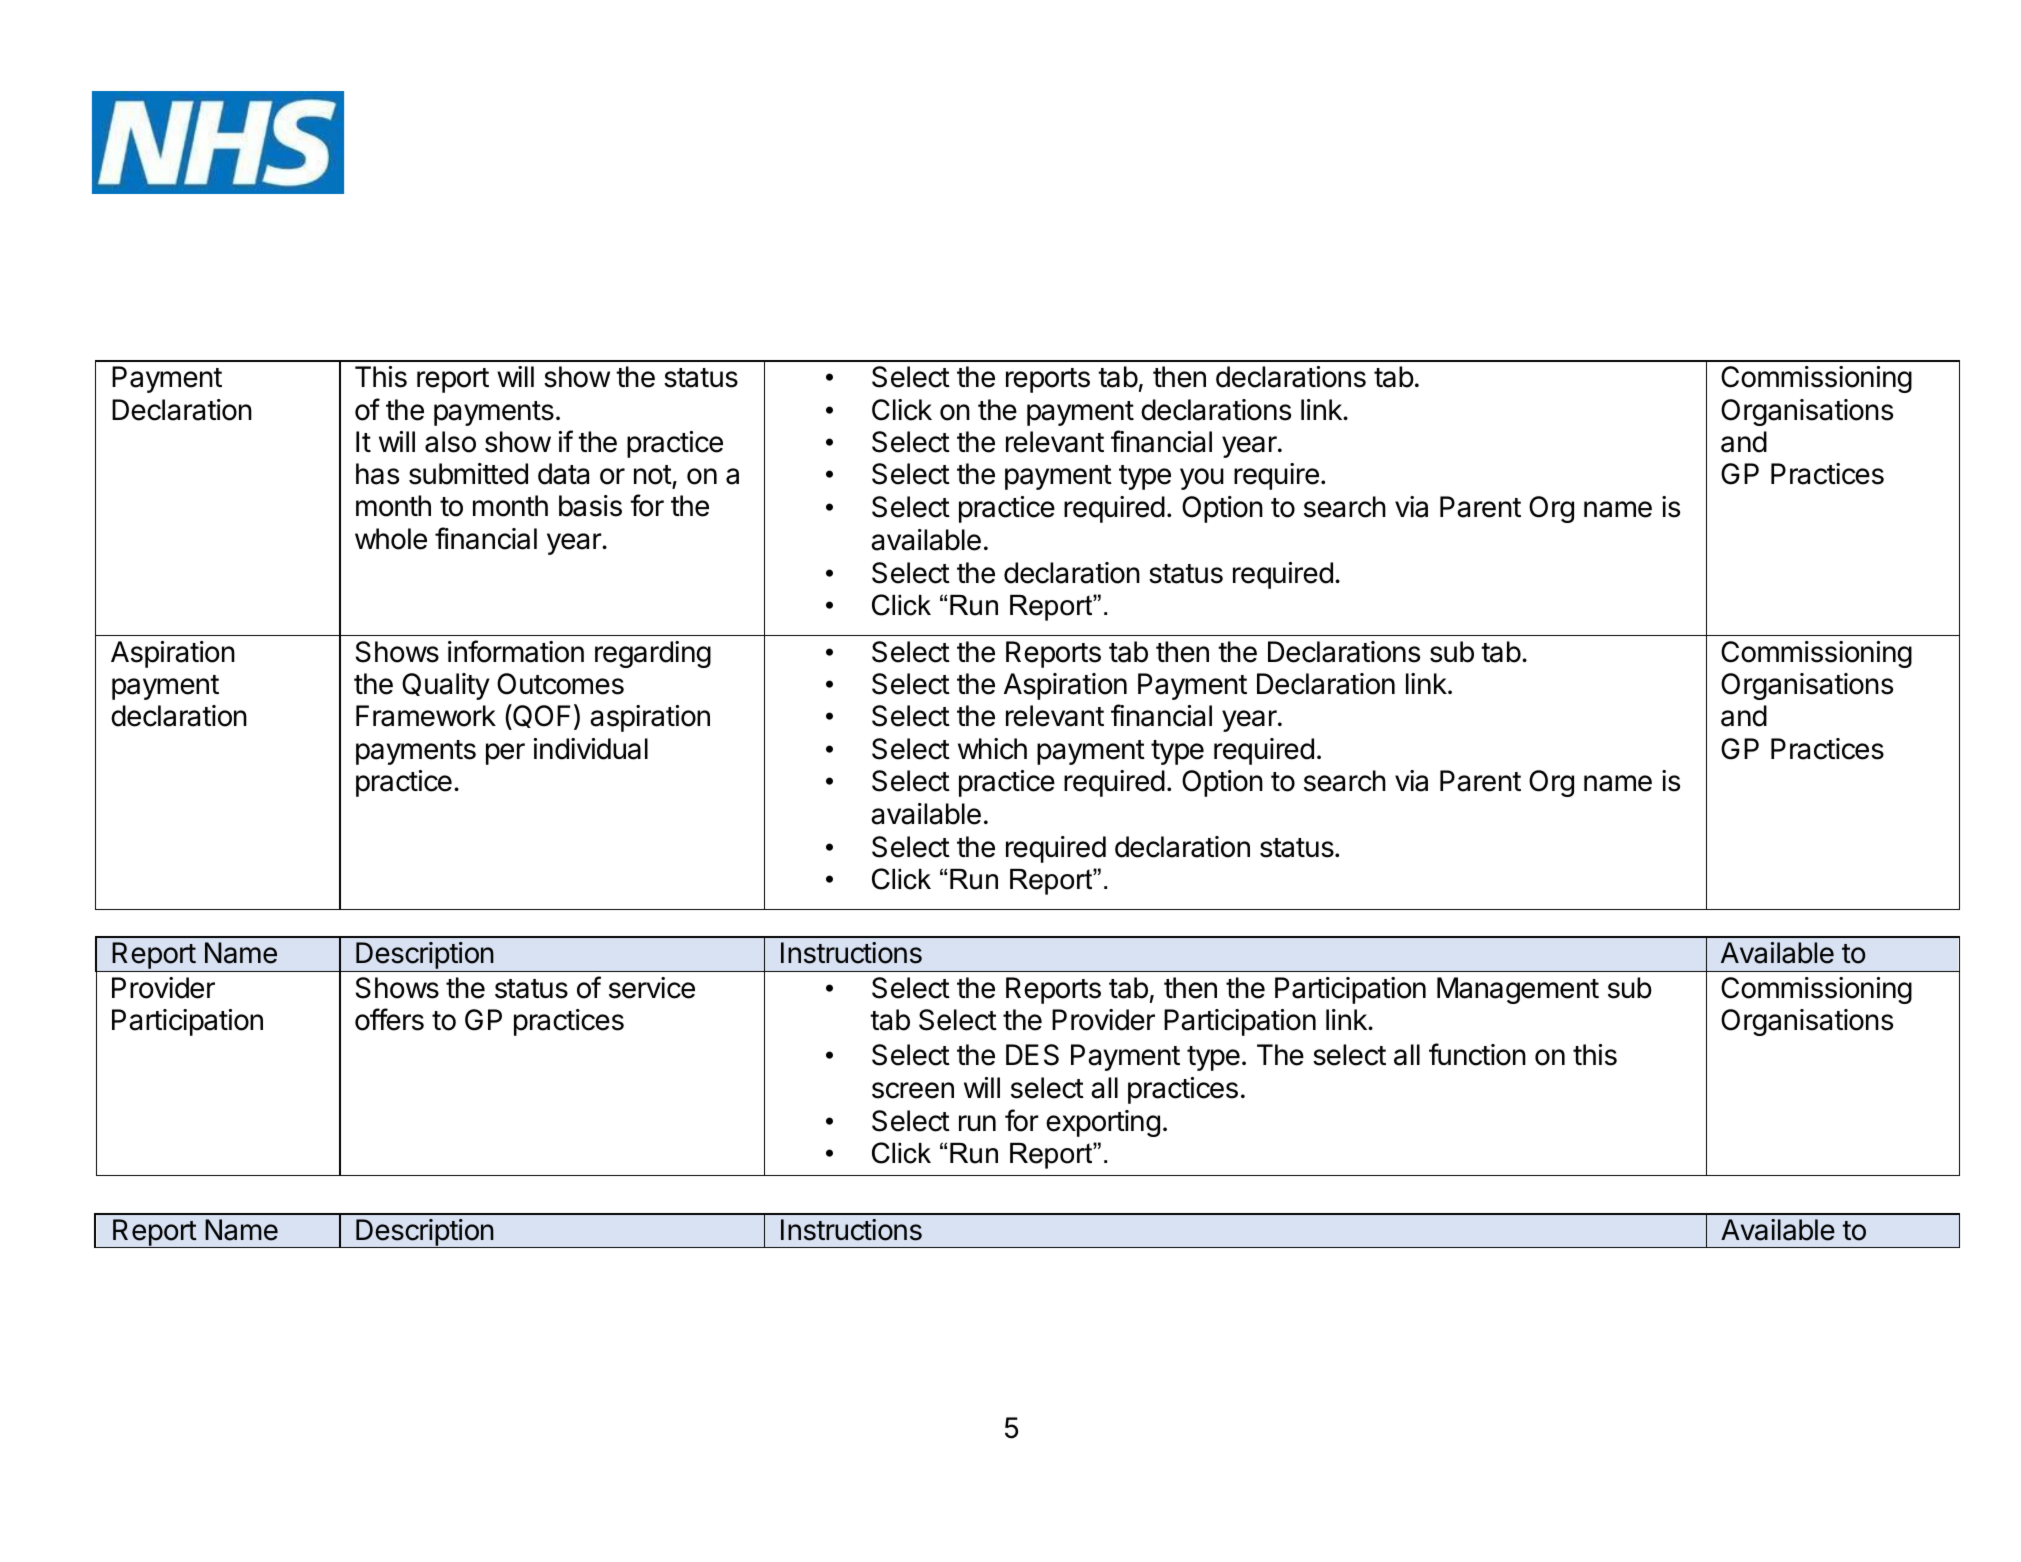 The height and width of the page is (1562, 2021). I want to click on Management, so click(1518, 990).
